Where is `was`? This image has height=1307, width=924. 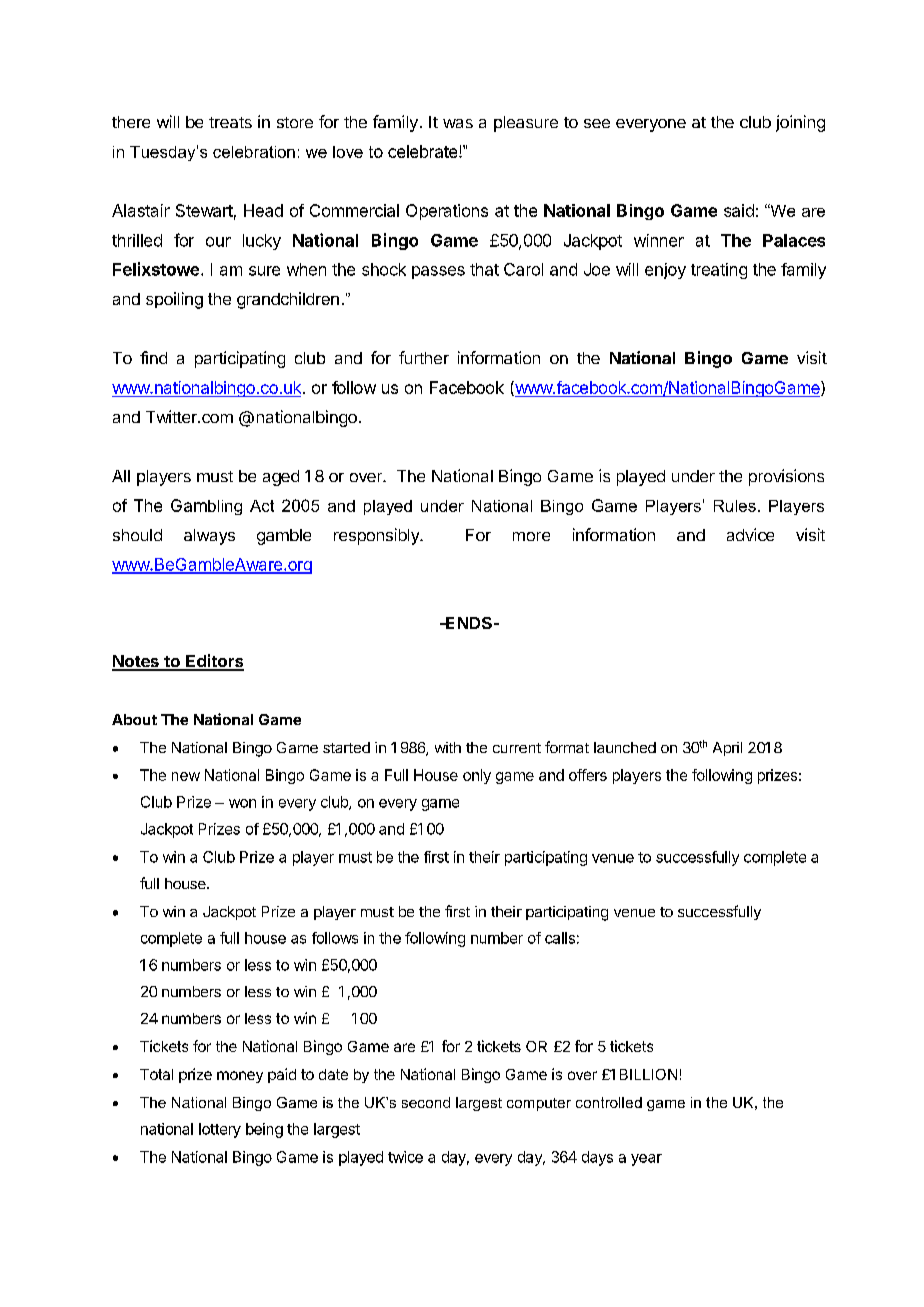 was is located at coordinates (458, 123).
